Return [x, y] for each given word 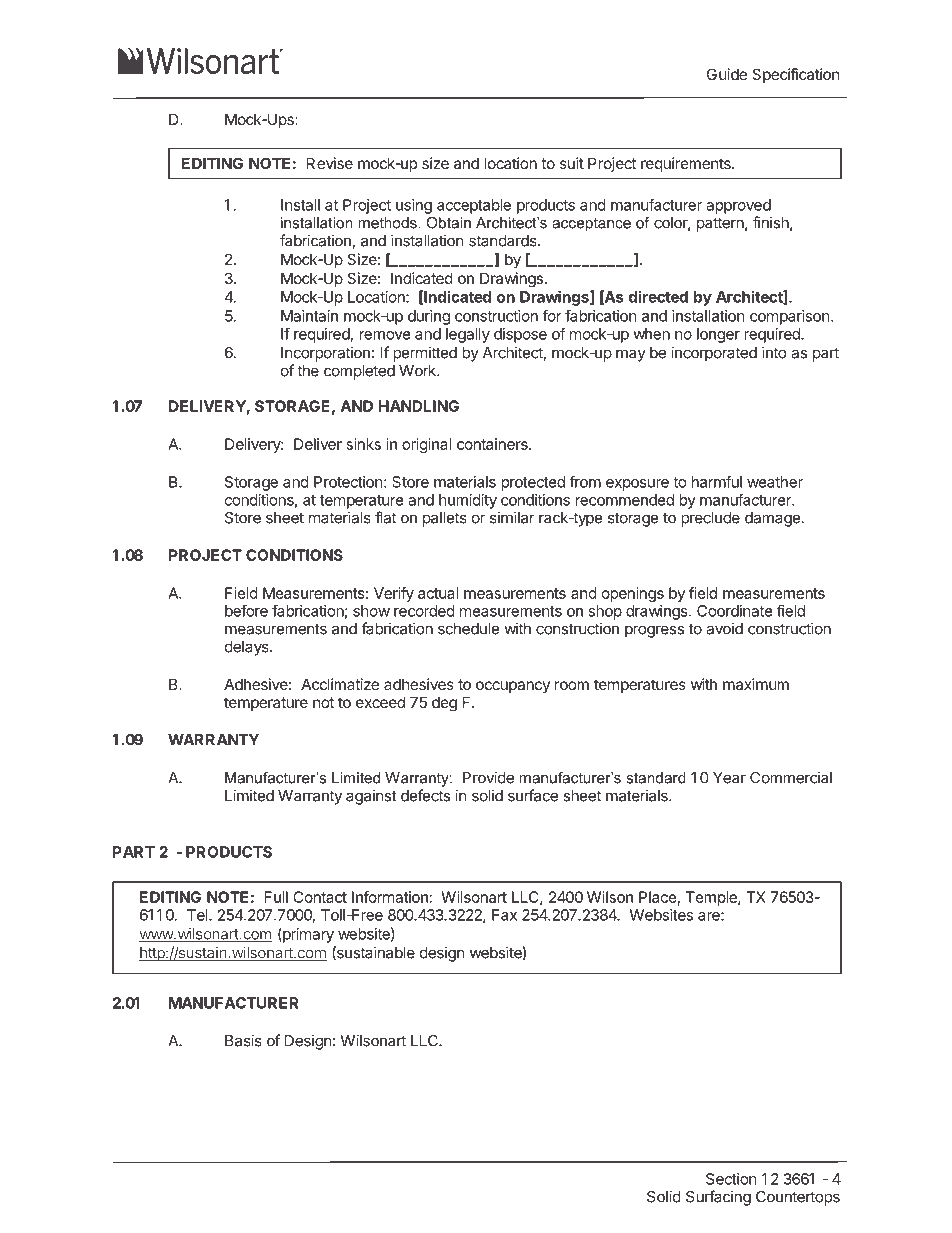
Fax [504, 915]
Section [731, 1179]
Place [658, 897]
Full [276, 897]
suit [572, 163]
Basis [243, 1040]
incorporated [714, 354]
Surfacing [718, 1198]
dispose [520, 335]
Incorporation [325, 354]
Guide [727, 74]
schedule [469, 629]
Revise [330, 163]
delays [248, 648]
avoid [724, 628]
